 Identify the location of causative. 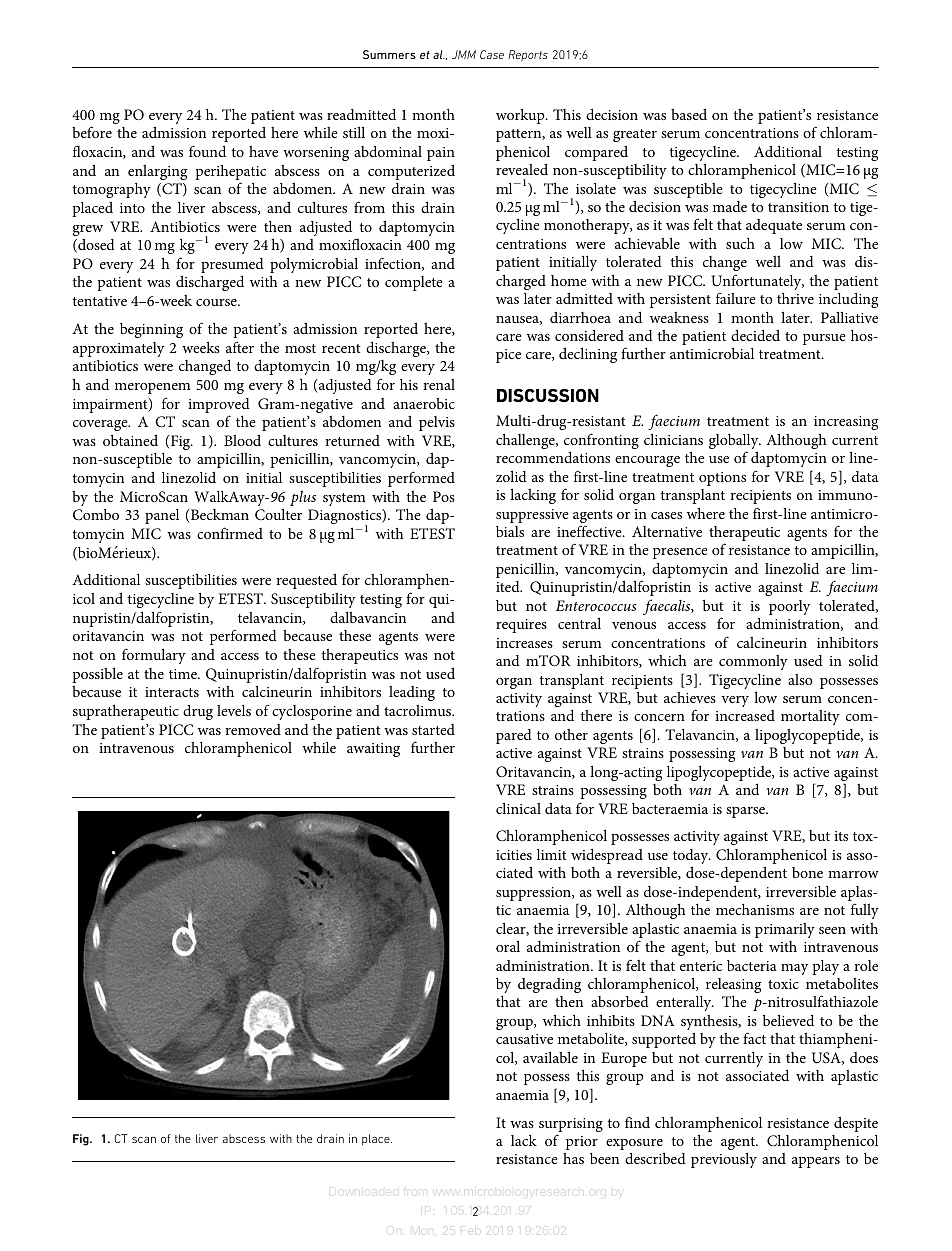
(524, 1039).
